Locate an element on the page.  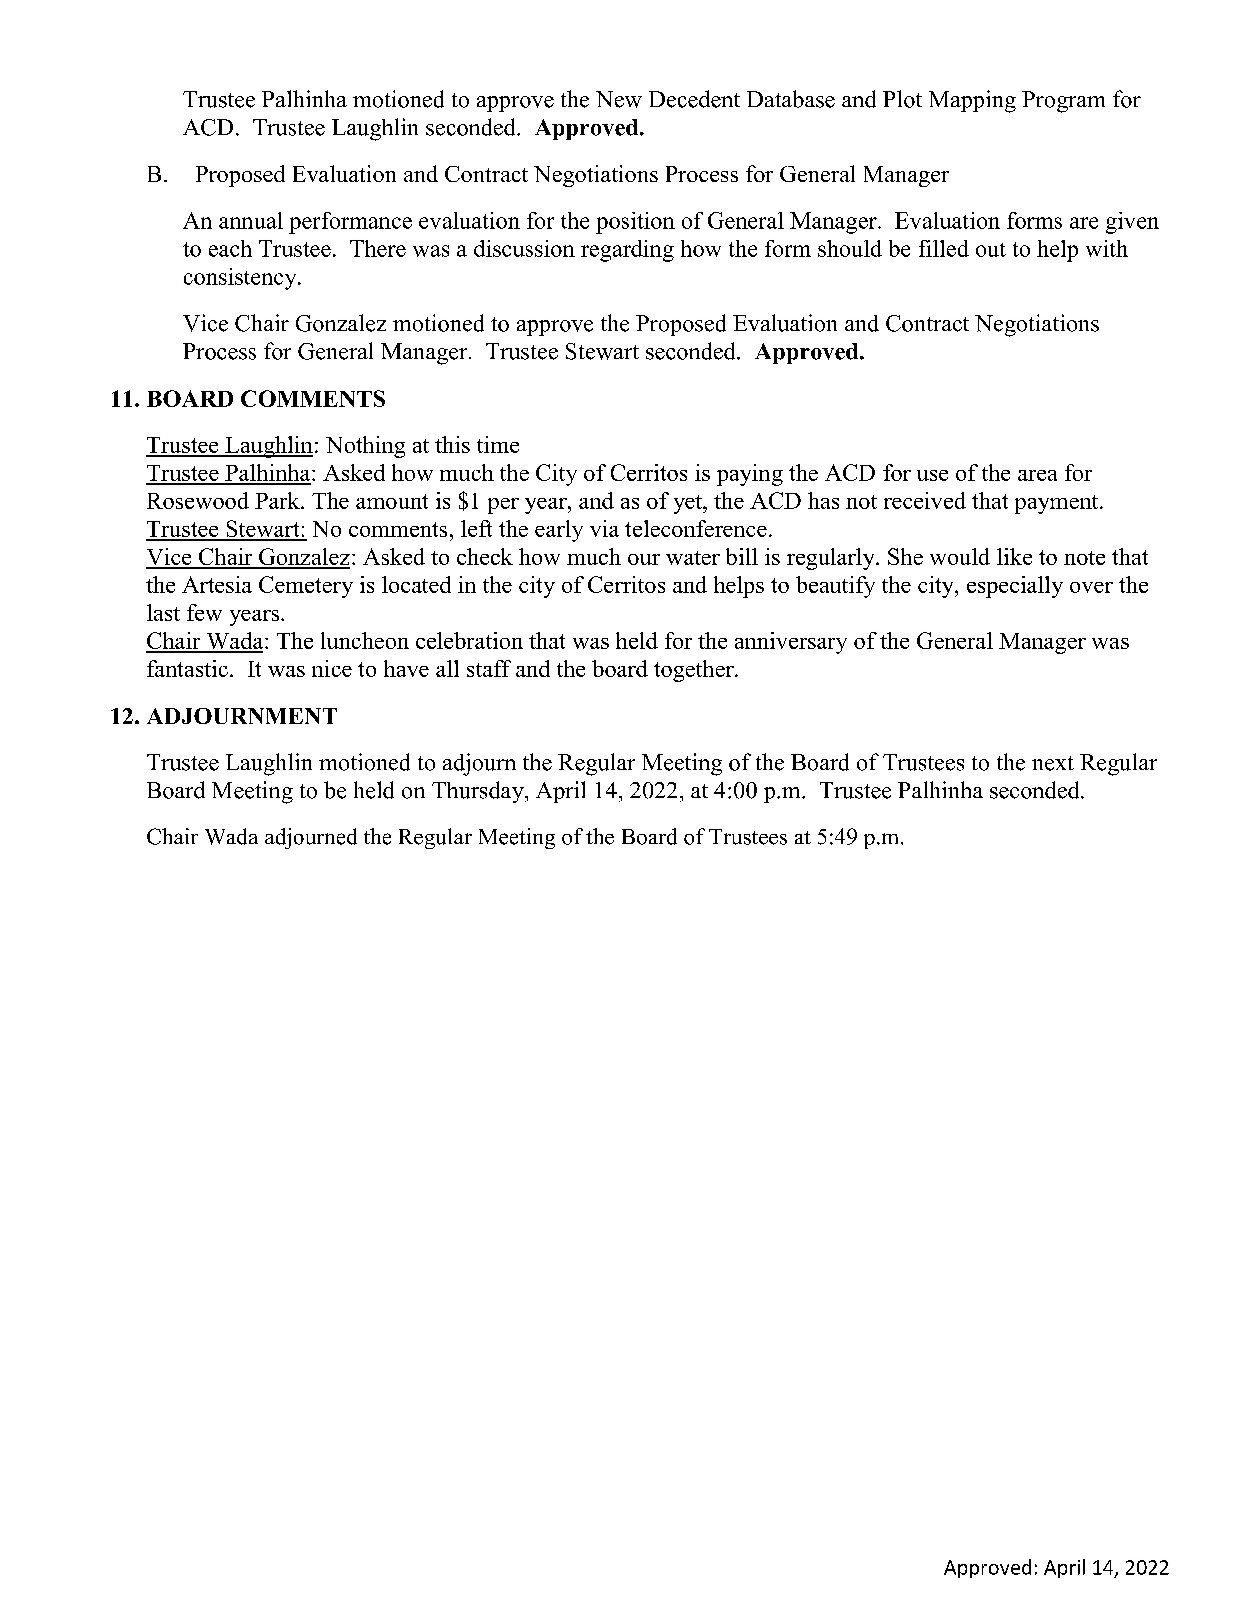
area is located at coordinates (1037, 475).
